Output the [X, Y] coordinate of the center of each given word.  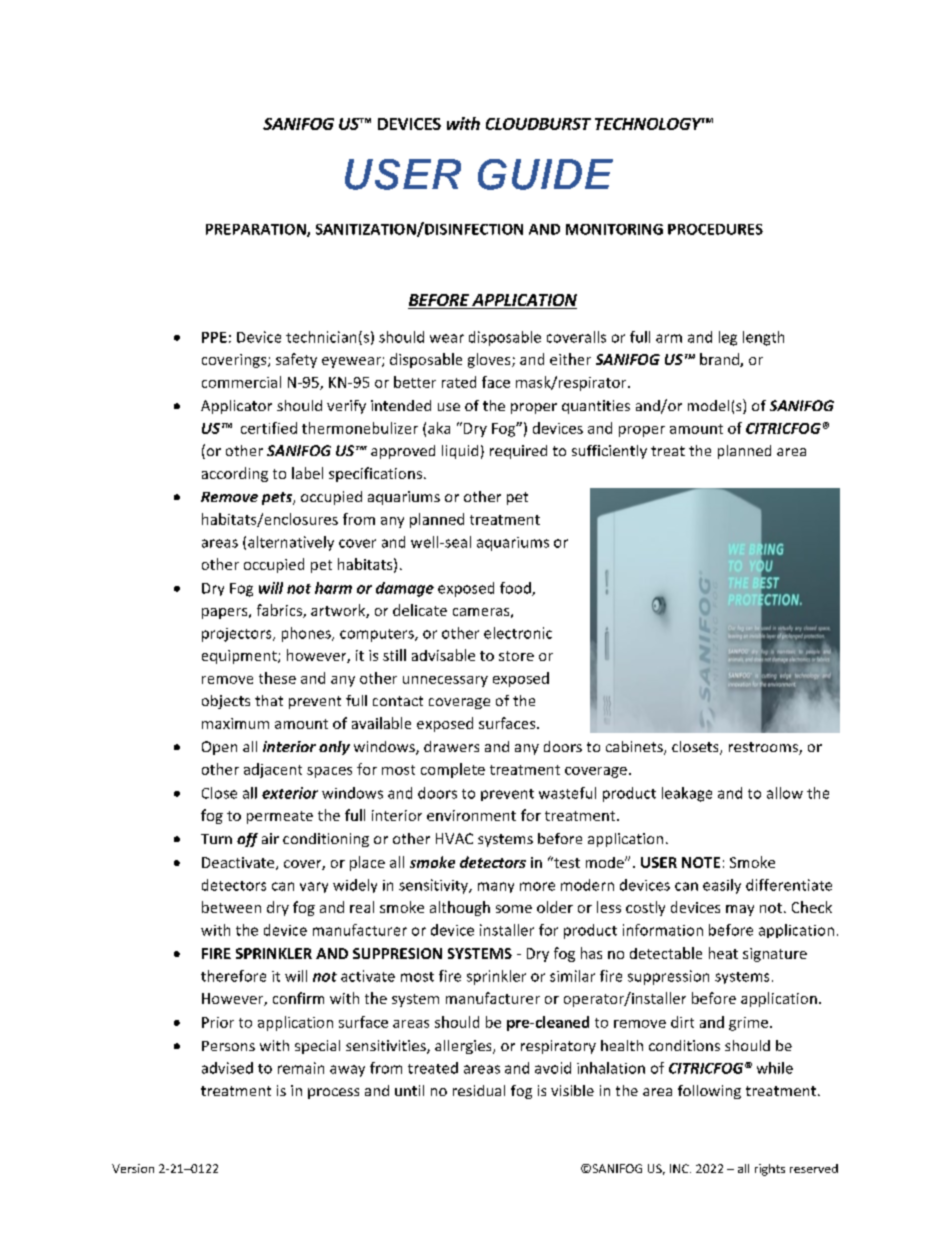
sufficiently [609, 452]
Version [133, 1168]
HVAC [454, 838]
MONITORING [614, 229]
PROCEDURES [715, 229]
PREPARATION [257, 230]
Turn [216, 839]
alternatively [291, 543]
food [516, 589]
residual [479, 1090]
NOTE [701, 862]
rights [770, 1170]
